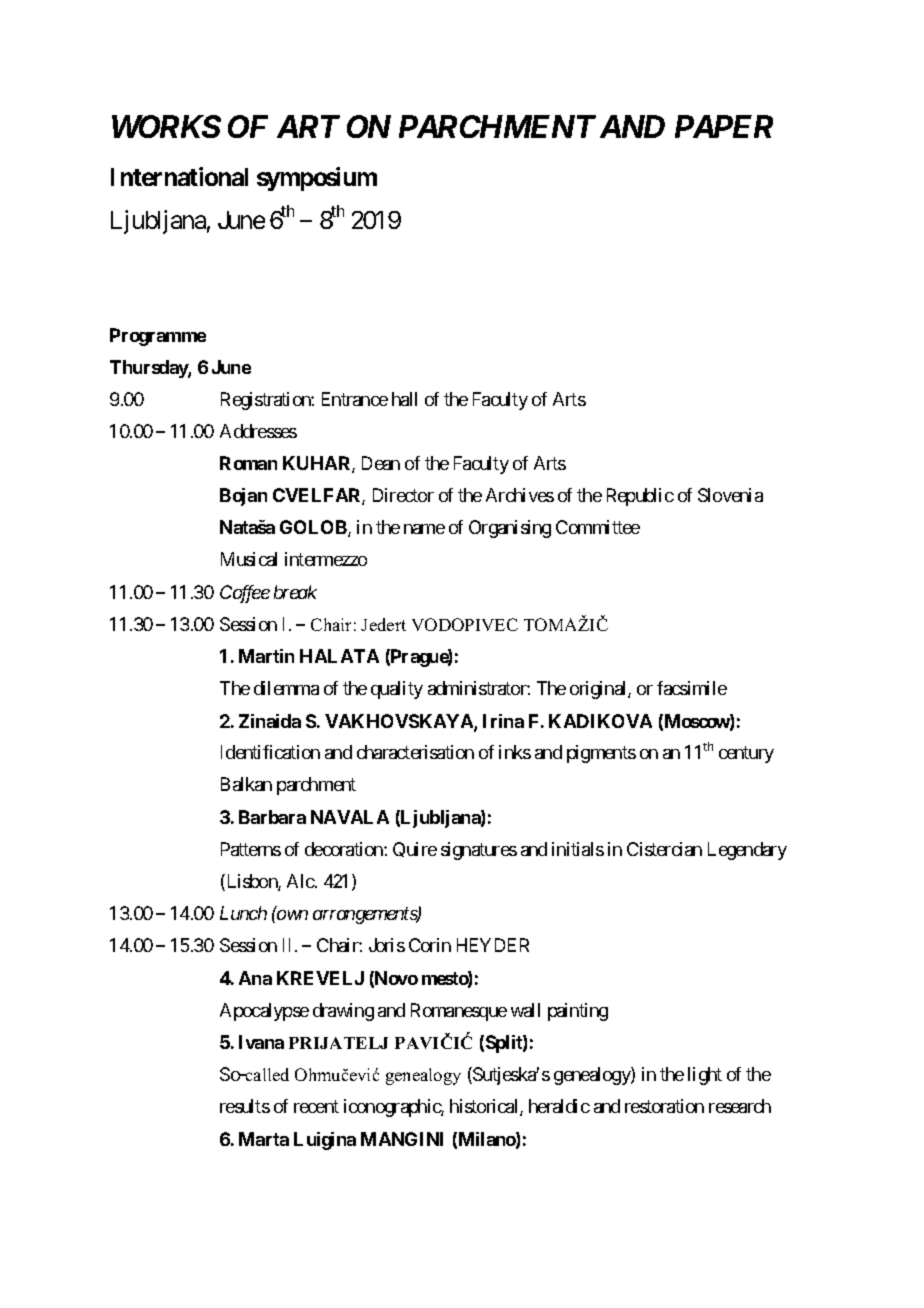  I want to click on Marta, so click(264, 1139).
